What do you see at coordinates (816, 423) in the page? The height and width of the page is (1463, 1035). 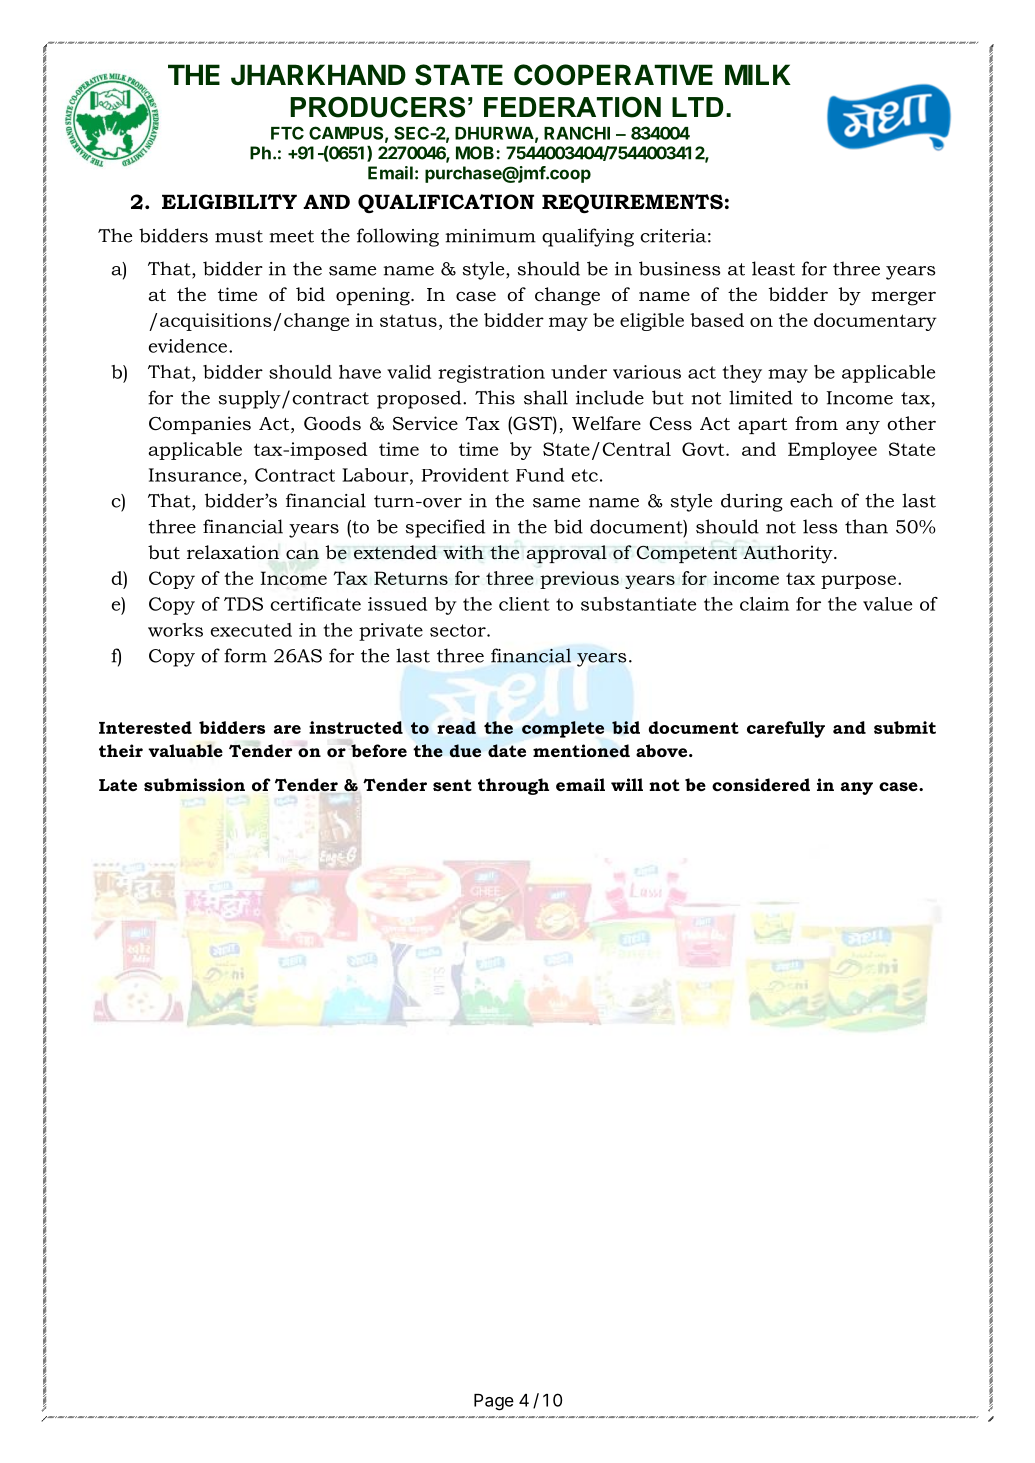 I see `from` at bounding box center [816, 423].
